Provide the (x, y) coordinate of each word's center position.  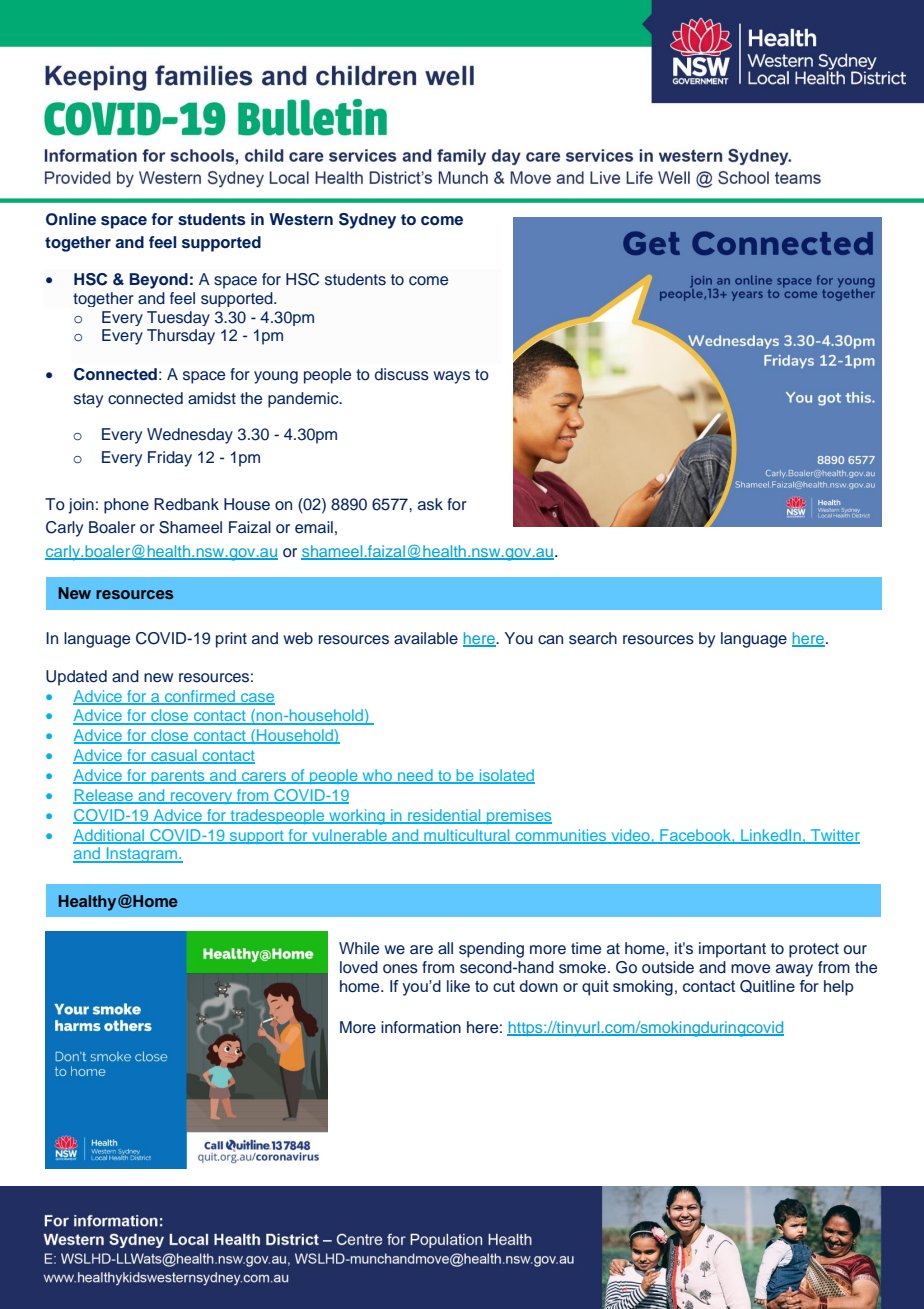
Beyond (159, 281)
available (426, 638)
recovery (202, 798)
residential (444, 816)
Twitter (834, 836)
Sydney (367, 221)
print (231, 640)
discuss (402, 374)
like (458, 986)
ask (430, 504)
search (593, 638)
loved (359, 967)
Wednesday (190, 436)
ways (451, 377)
